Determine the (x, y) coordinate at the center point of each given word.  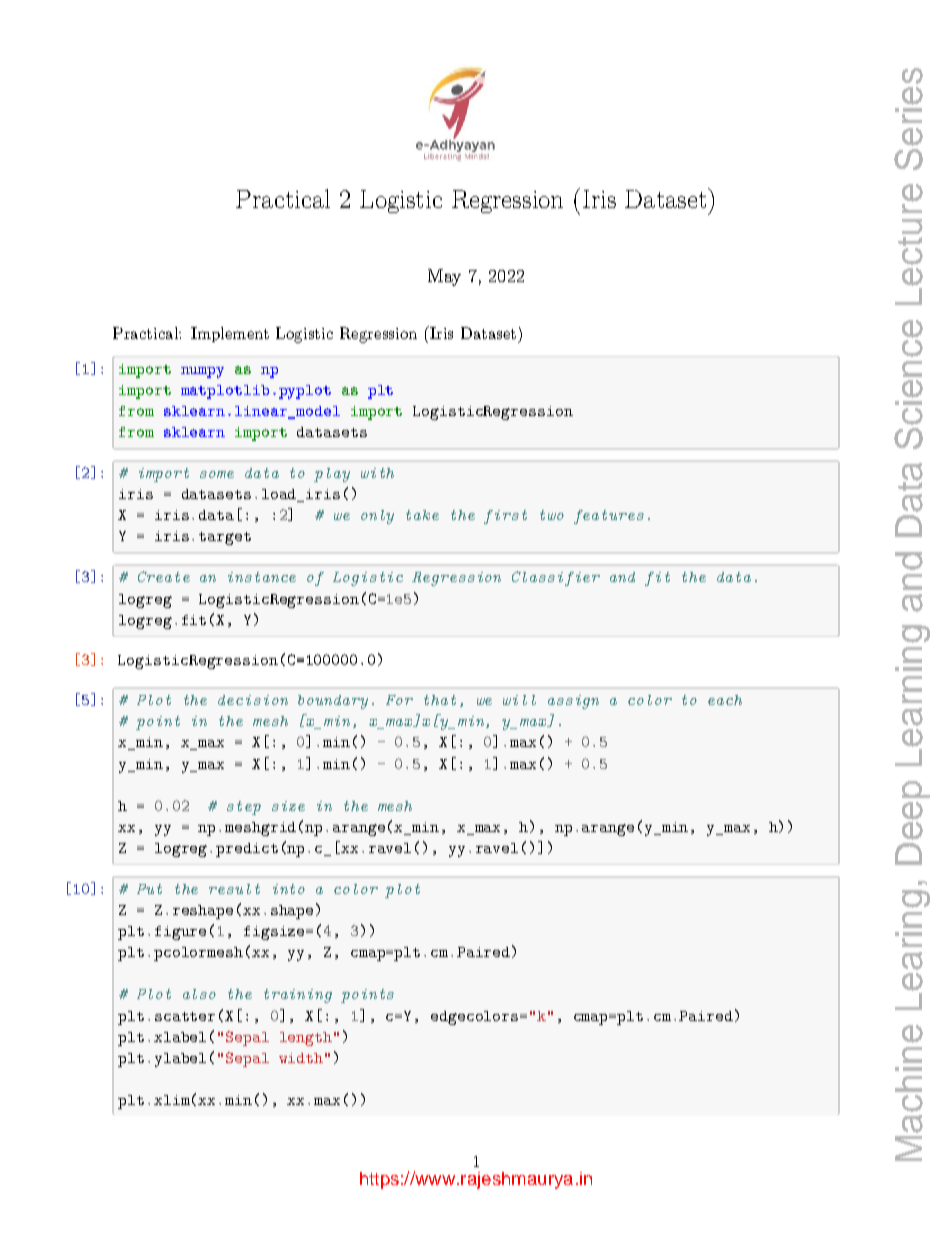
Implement (230, 334)
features (609, 517)
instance (262, 577)
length (306, 1039)
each (725, 700)
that (440, 700)
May (444, 277)
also (199, 994)
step (244, 808)
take (422, 515)
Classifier (556, 578)
